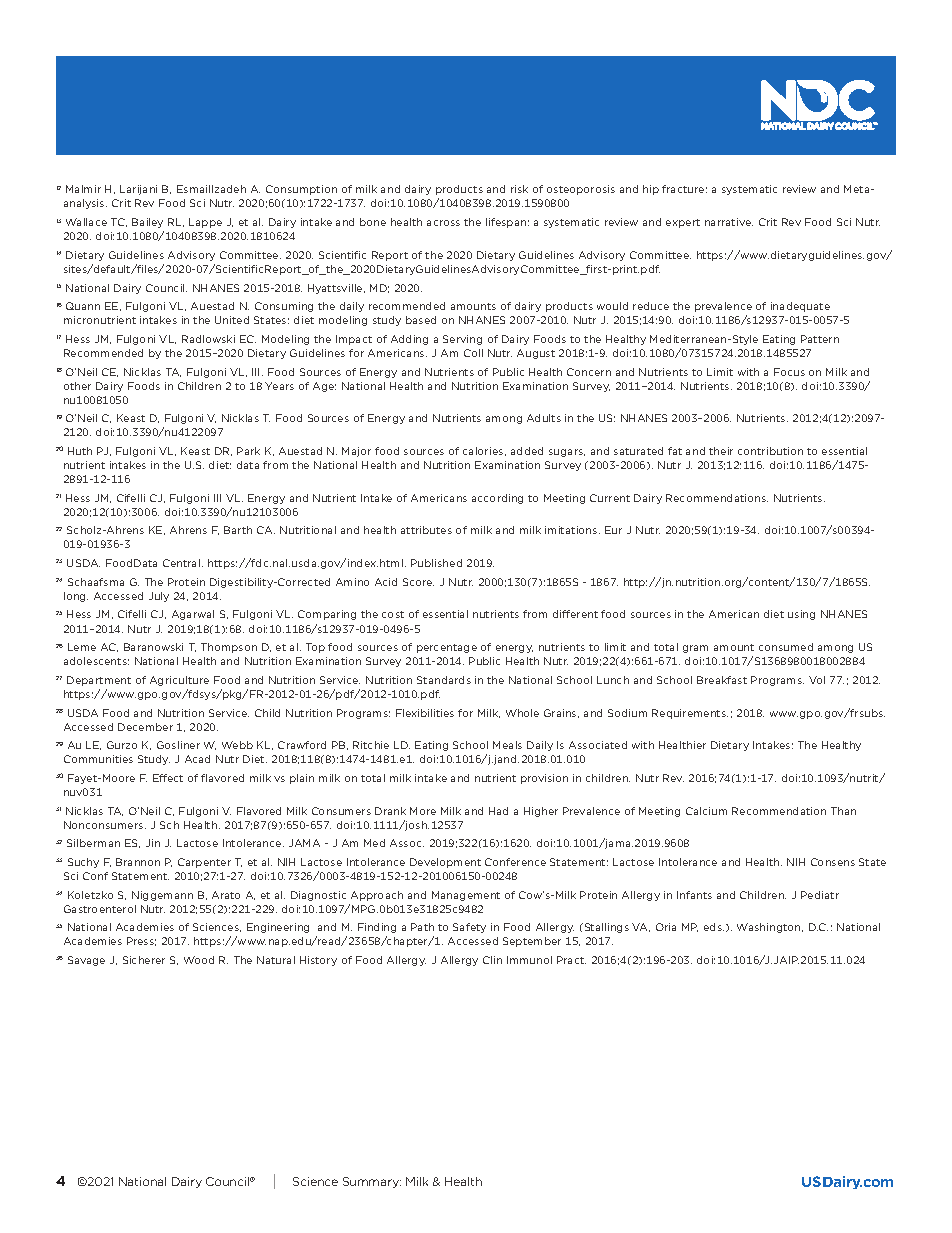  Describe the element at coordinates (729, 222) in the page. I see `narrative` at that location.
